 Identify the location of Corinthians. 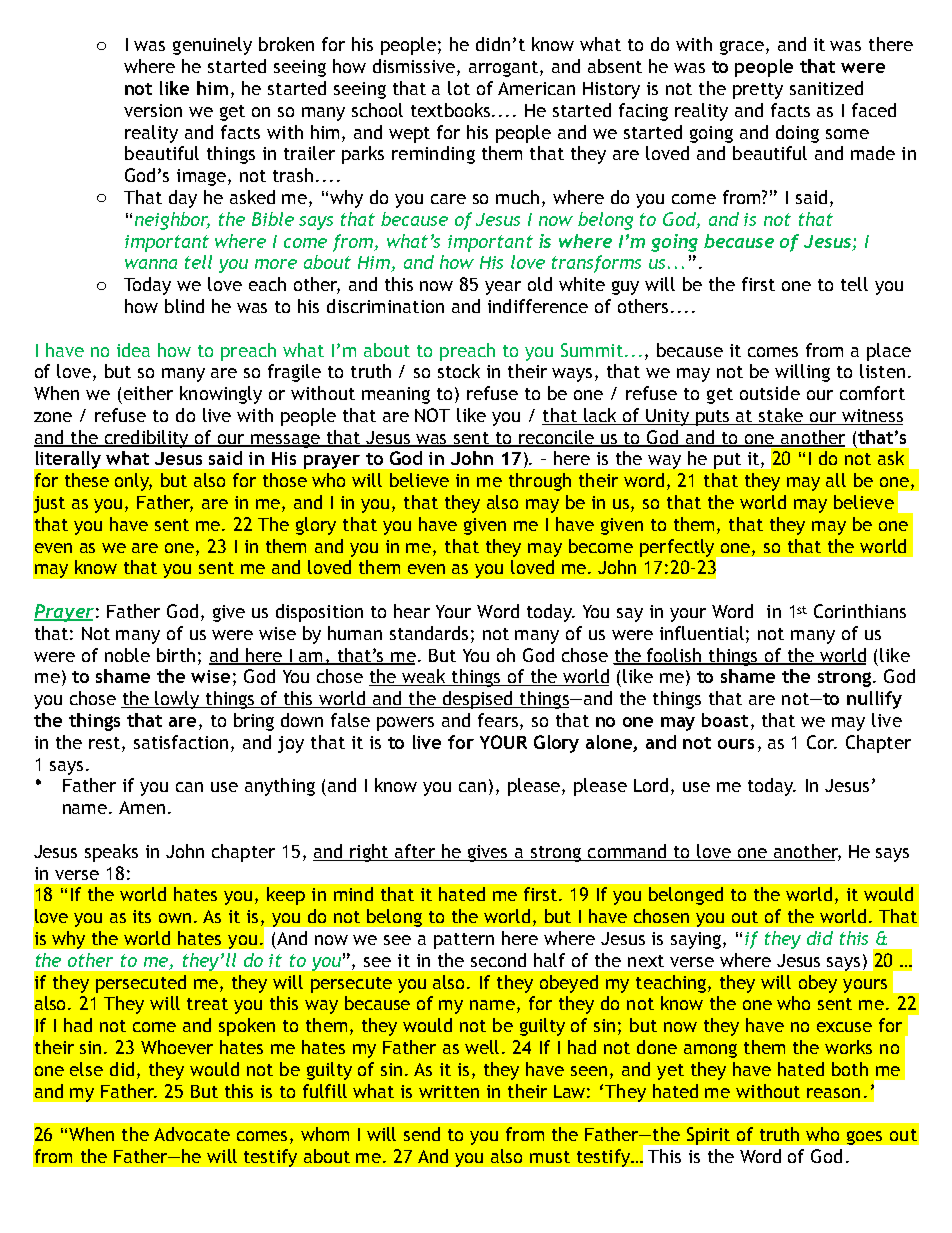
(860, 611).
